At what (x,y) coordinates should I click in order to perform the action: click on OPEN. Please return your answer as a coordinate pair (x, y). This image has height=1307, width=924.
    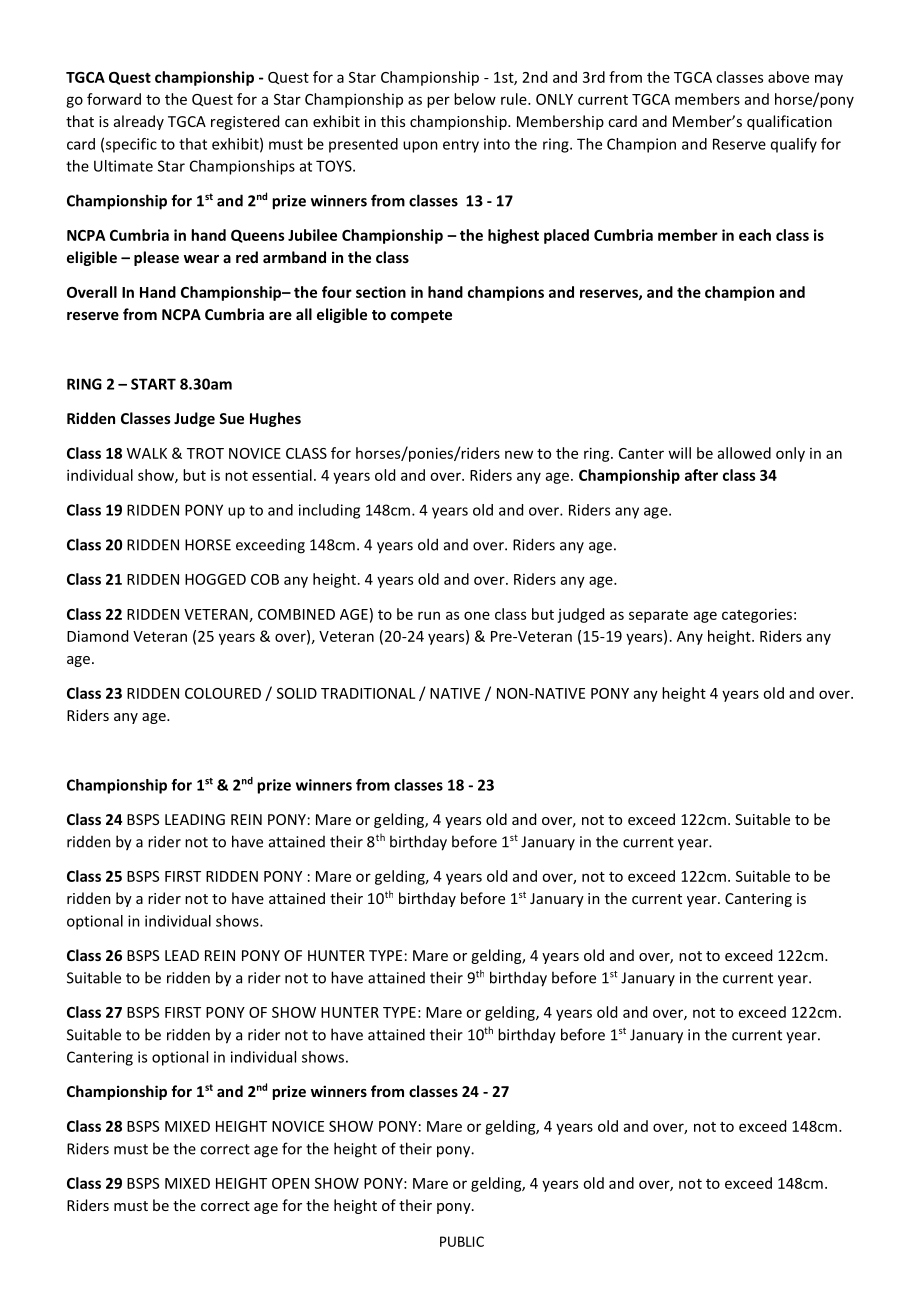
    Looking at the image, I should click on (290, 1183).
